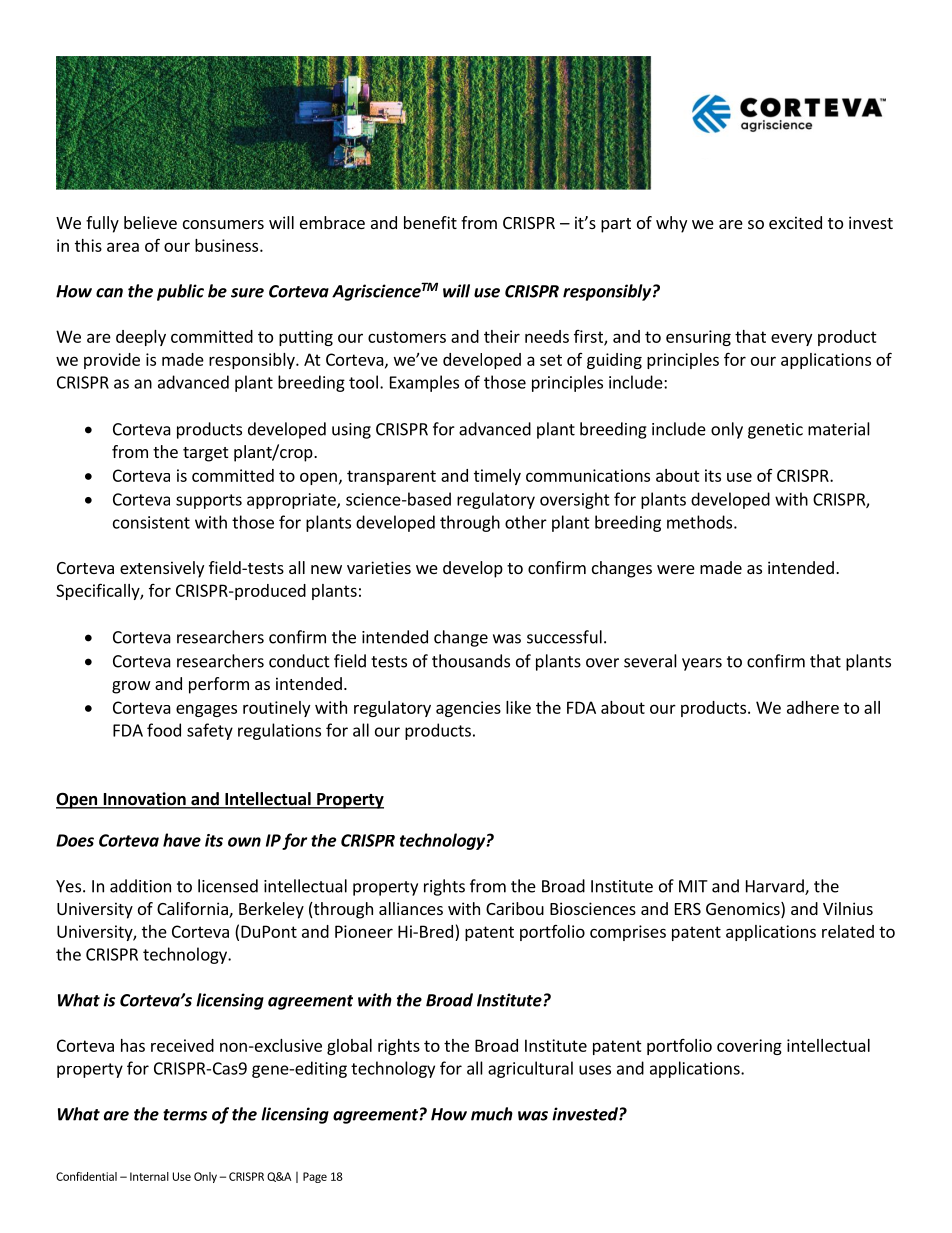 This screenshot has width=952, height=1233. What do you see at coordinates (123, 247) in the screenshot?
I see `area` at bounding box center [123, 247].
